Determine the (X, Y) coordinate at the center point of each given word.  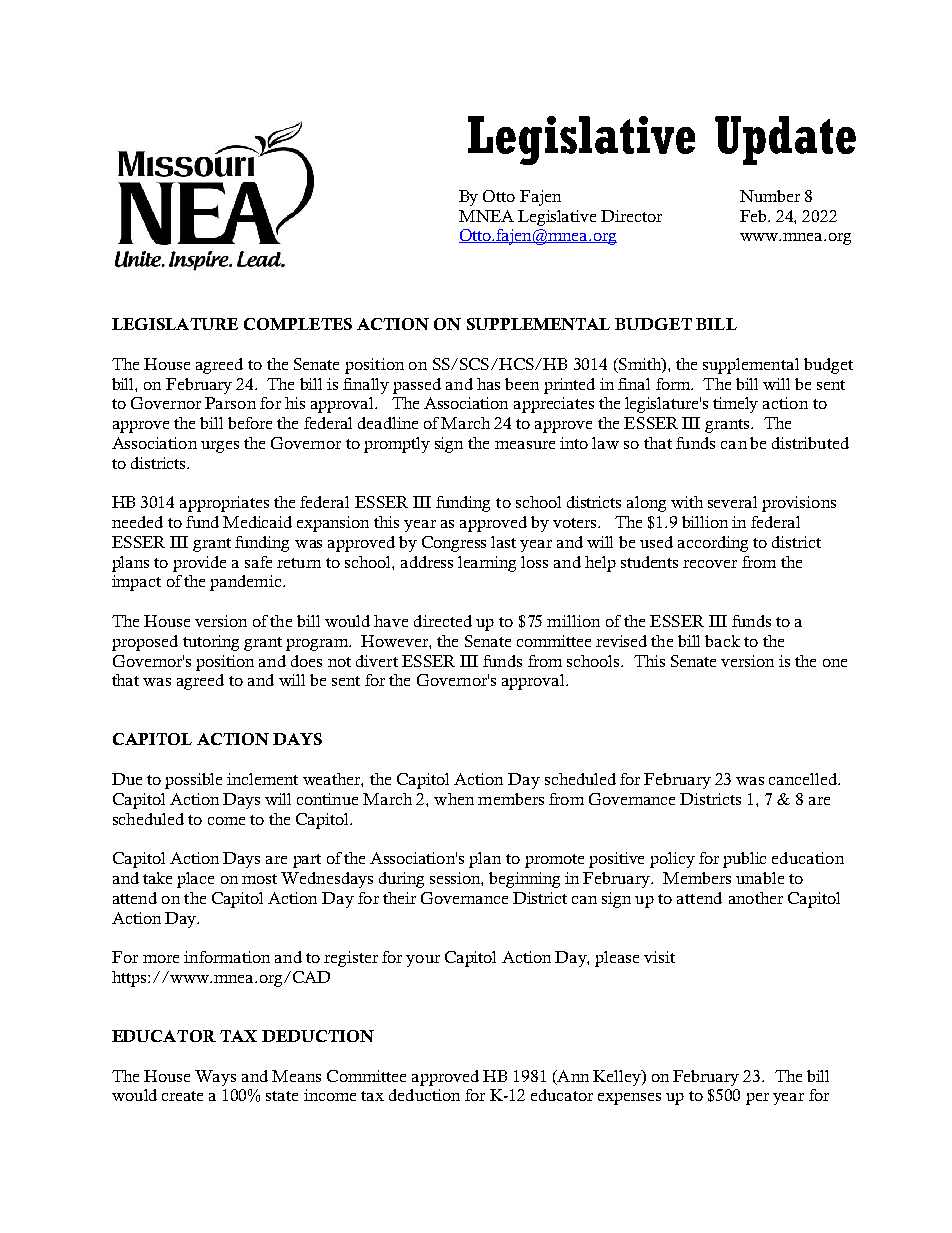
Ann (572, 1077)
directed (443, 621)
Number (770, 196)
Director (631, 216)
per (757, 1099)
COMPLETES (298, 324)
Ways (215, 1078)
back (722, 641)
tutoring (211, 643)
